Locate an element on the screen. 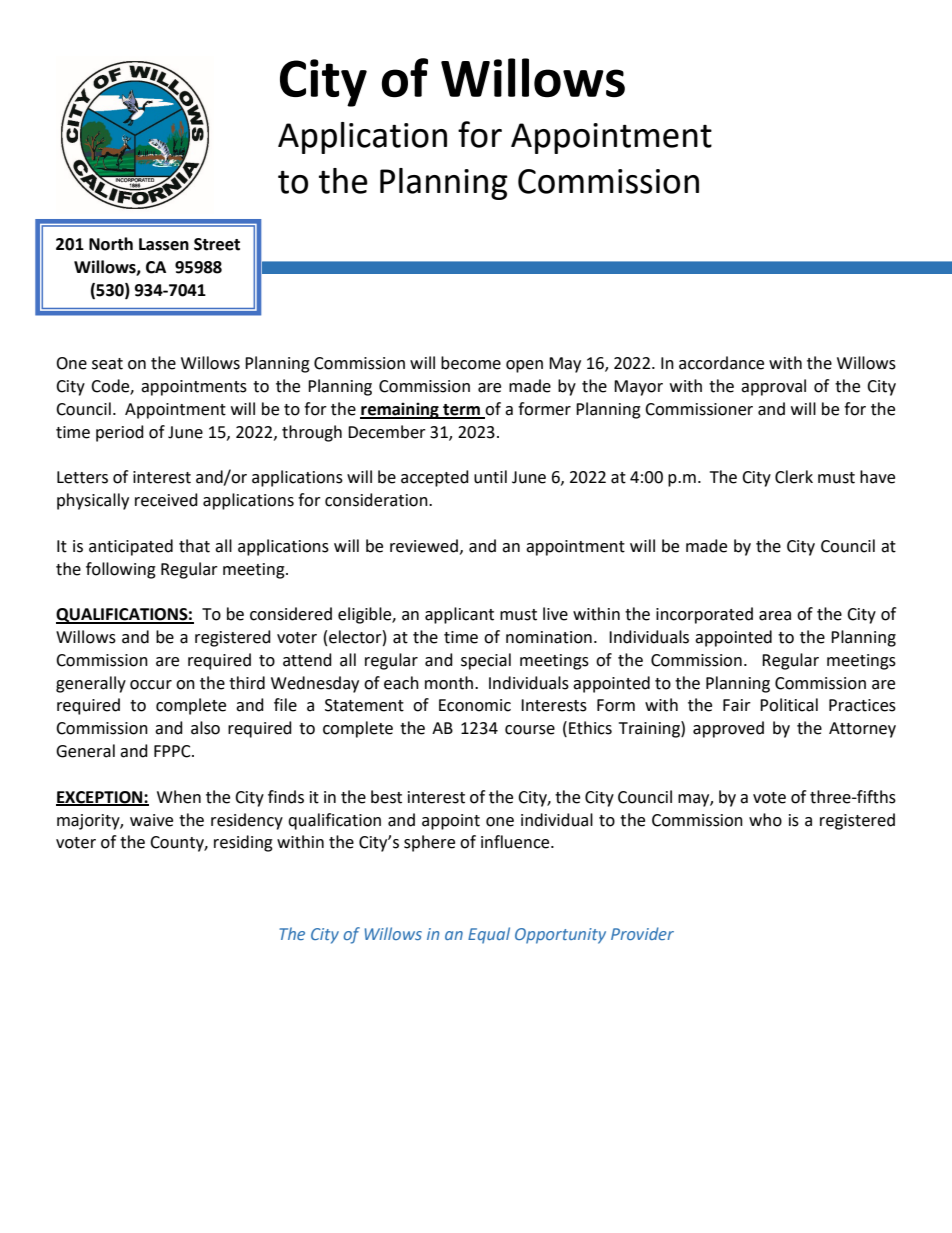 This screenshot has height=1233, width=952. accordance is located at coordinates (721, 363).
